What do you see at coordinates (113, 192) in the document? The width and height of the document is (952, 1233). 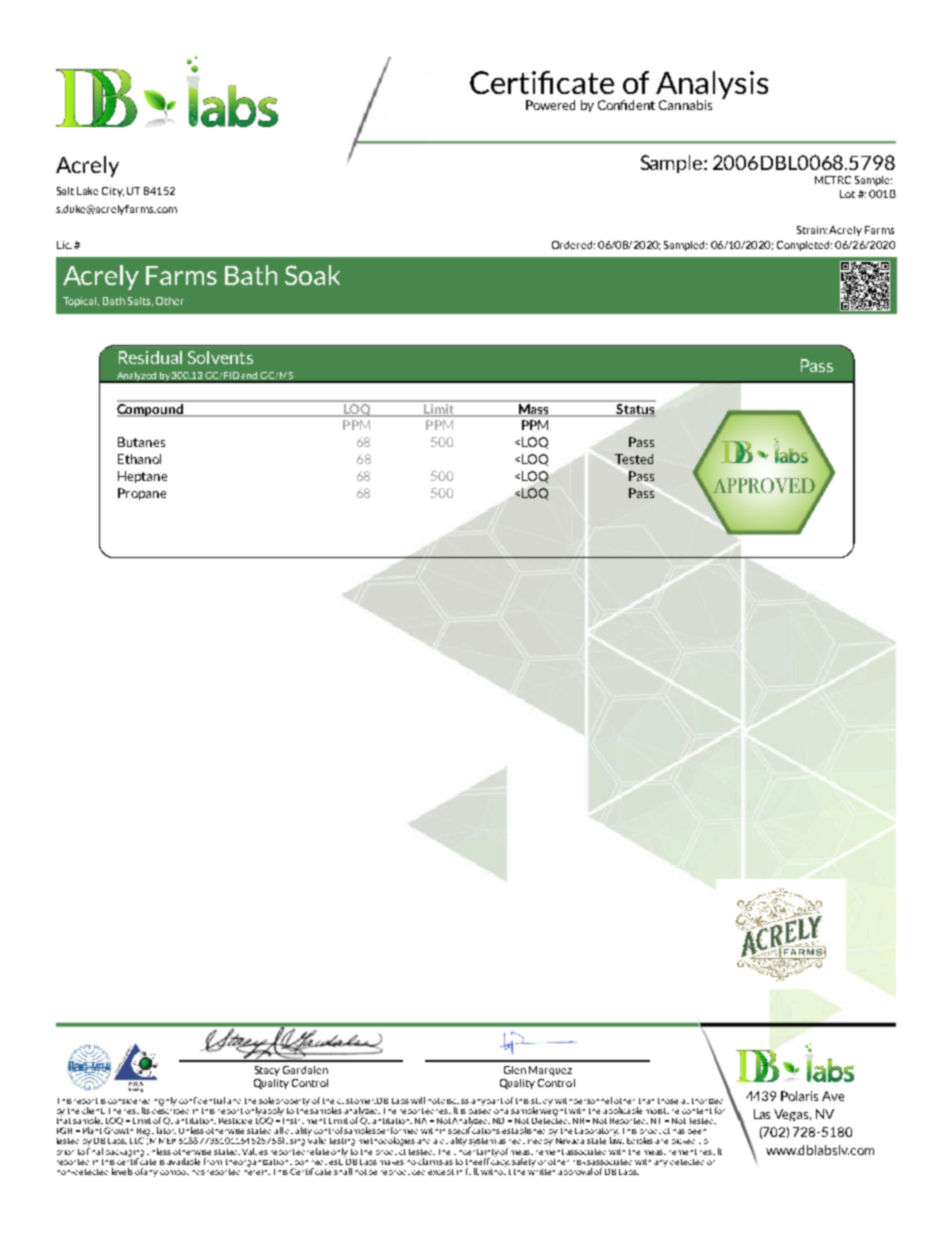 I see `City` at bounding box center [113, 192].
